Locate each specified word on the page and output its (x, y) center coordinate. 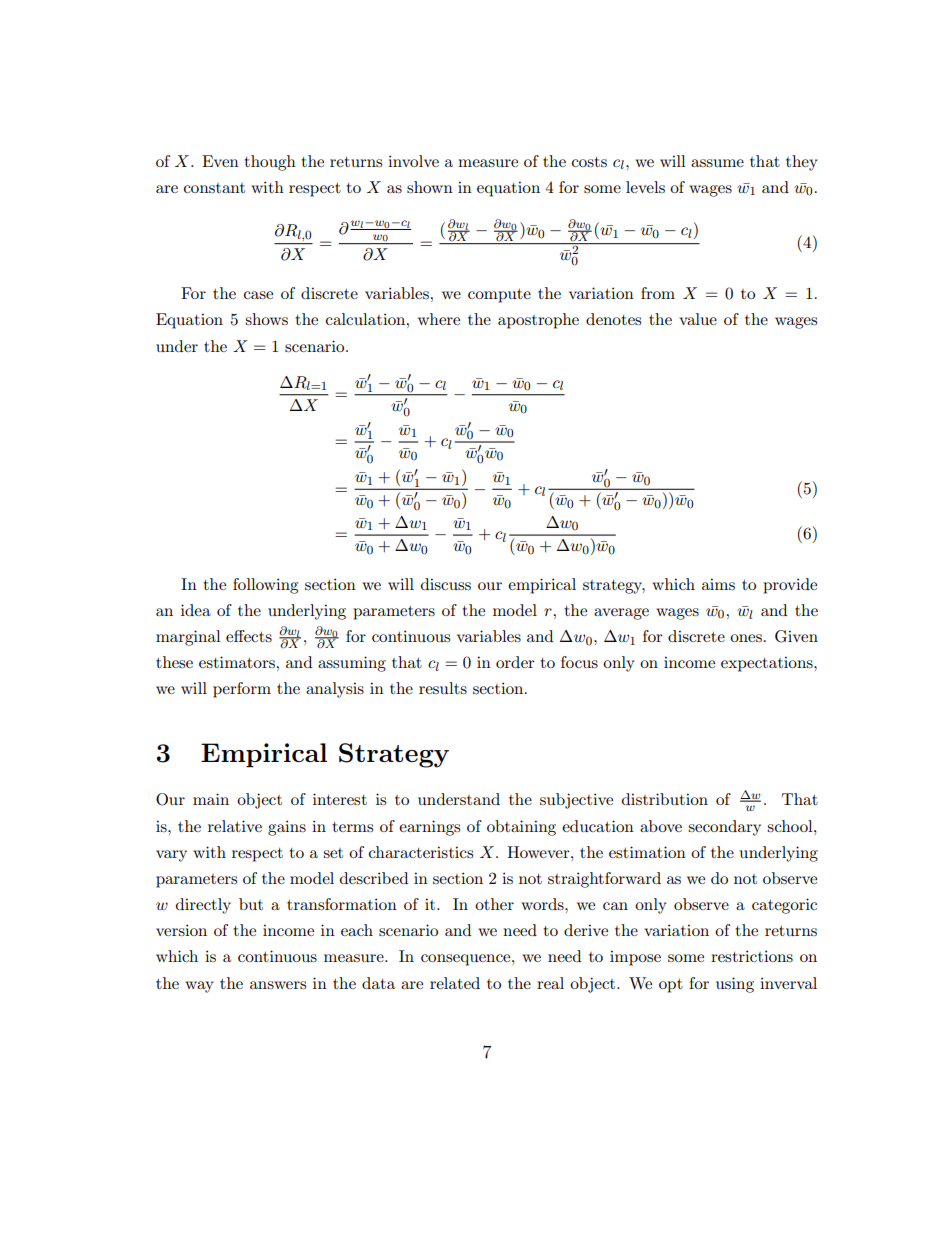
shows (266, 319)
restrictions (752, 956)
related (455, 983)
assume (717, 163)
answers (278, 985)
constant (214, 188)
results (443, 688)
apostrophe (538, 321)
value (698, 319)
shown (430, 187)
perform (242, 690)
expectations (768, 664)
